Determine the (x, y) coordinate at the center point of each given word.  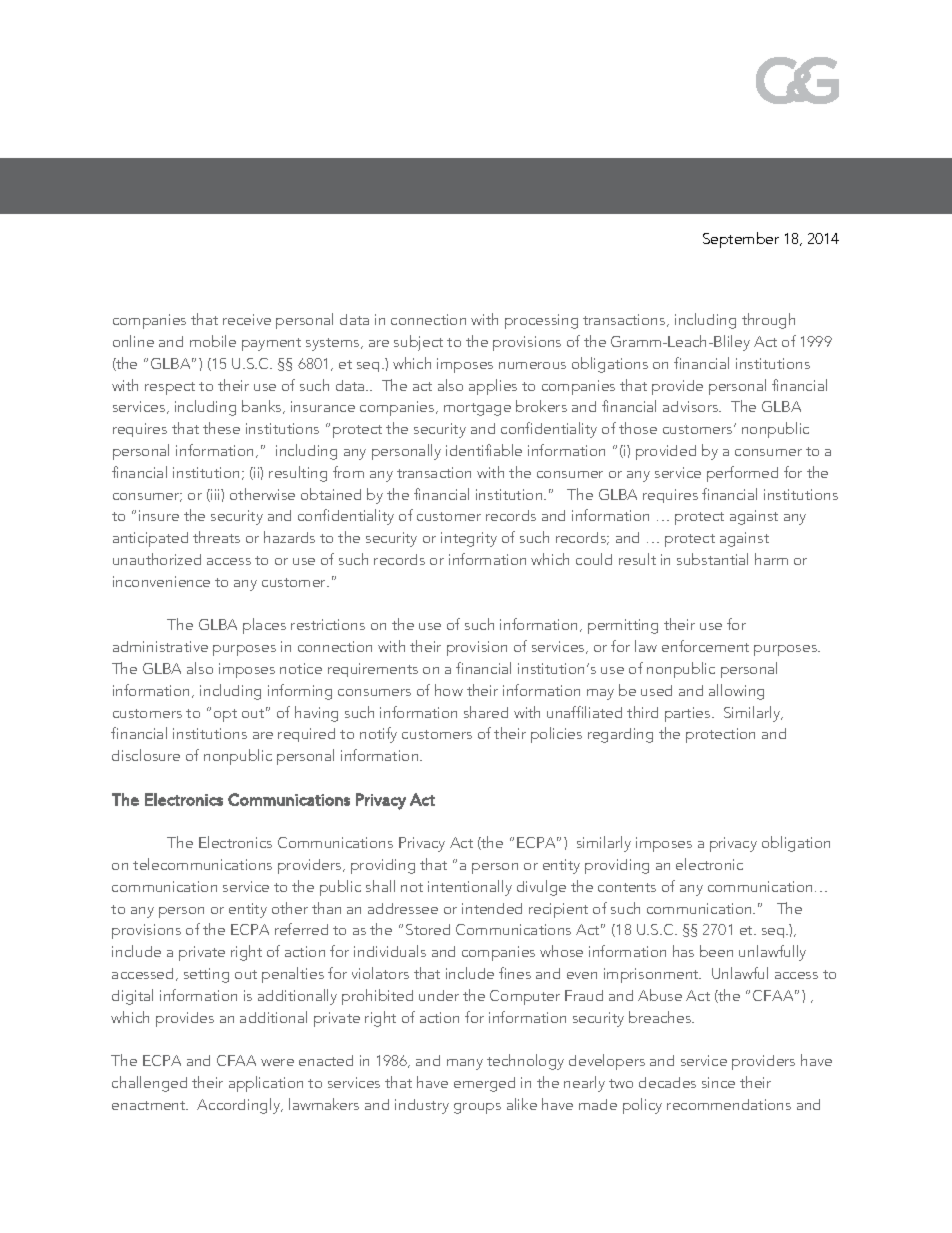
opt (225, 715)
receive (247, 319)
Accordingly (240, 1106)
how (449, 690)
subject (418, 343)
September (741, 240)
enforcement (705, 646)
